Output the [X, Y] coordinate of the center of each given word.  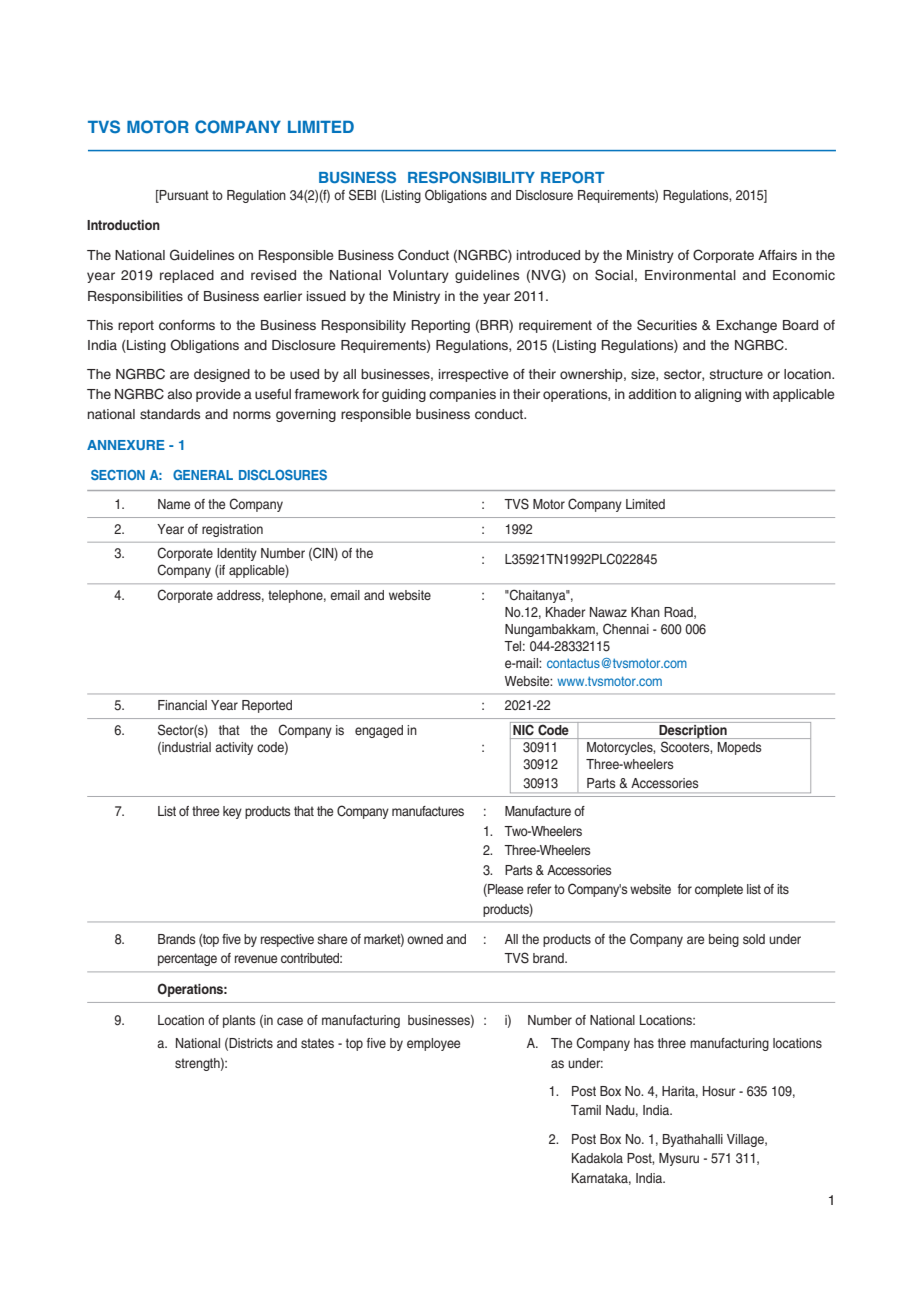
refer [539, 889]
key [232, 812]
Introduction [123, 225]
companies [462, 395]
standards [170, 414]
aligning [717, 395]
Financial [182, 705]
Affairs [777, 255]
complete [719, 890]
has [644, 1043]
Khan [645, 612]
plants [239, 1021]
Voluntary [418, 276]
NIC [523, 728]
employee [433, 1044]
